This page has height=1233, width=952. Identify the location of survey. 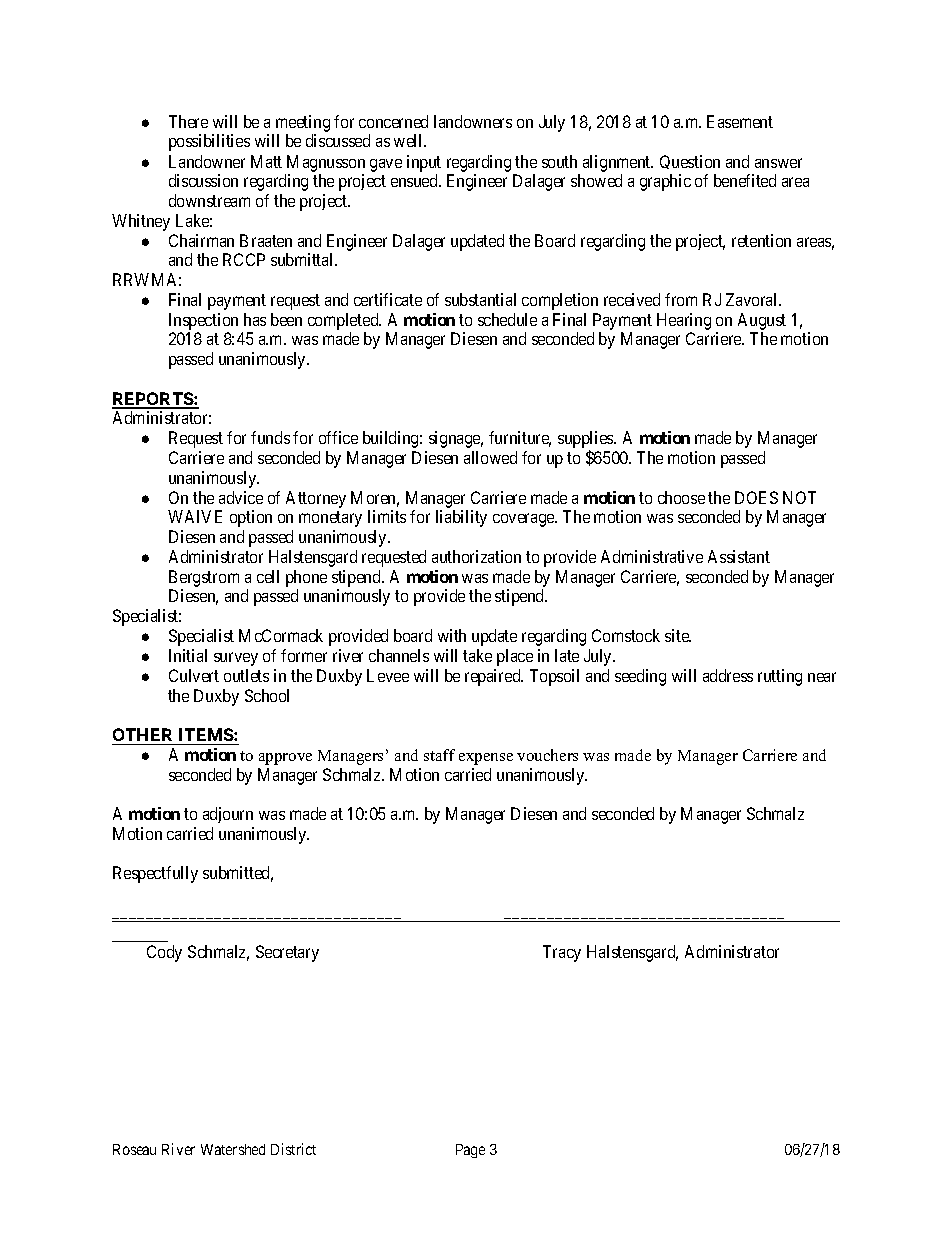
(236, 659).
